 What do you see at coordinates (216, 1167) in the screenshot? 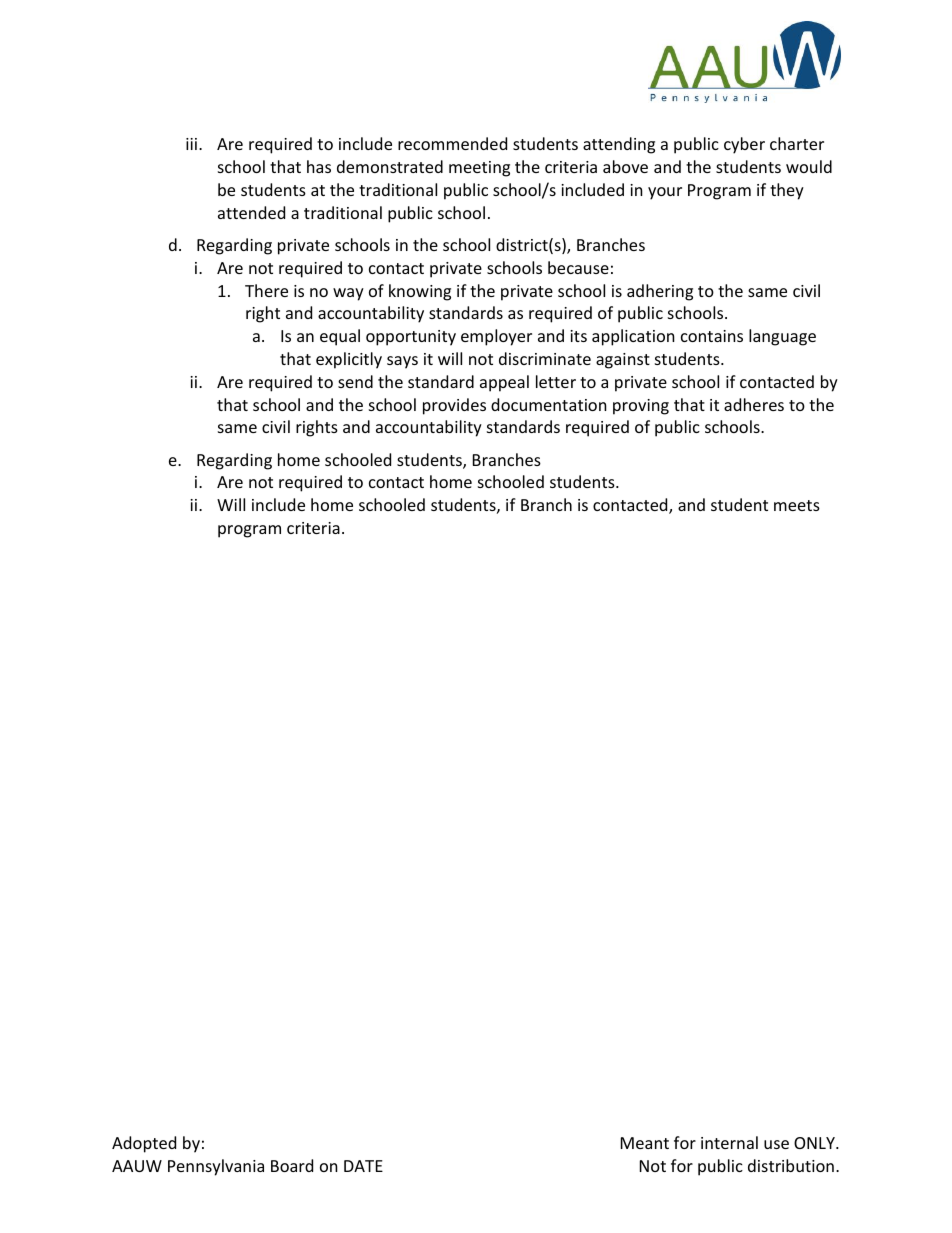
I see `Pennsylvania` at bounding box center [216, 1167].
